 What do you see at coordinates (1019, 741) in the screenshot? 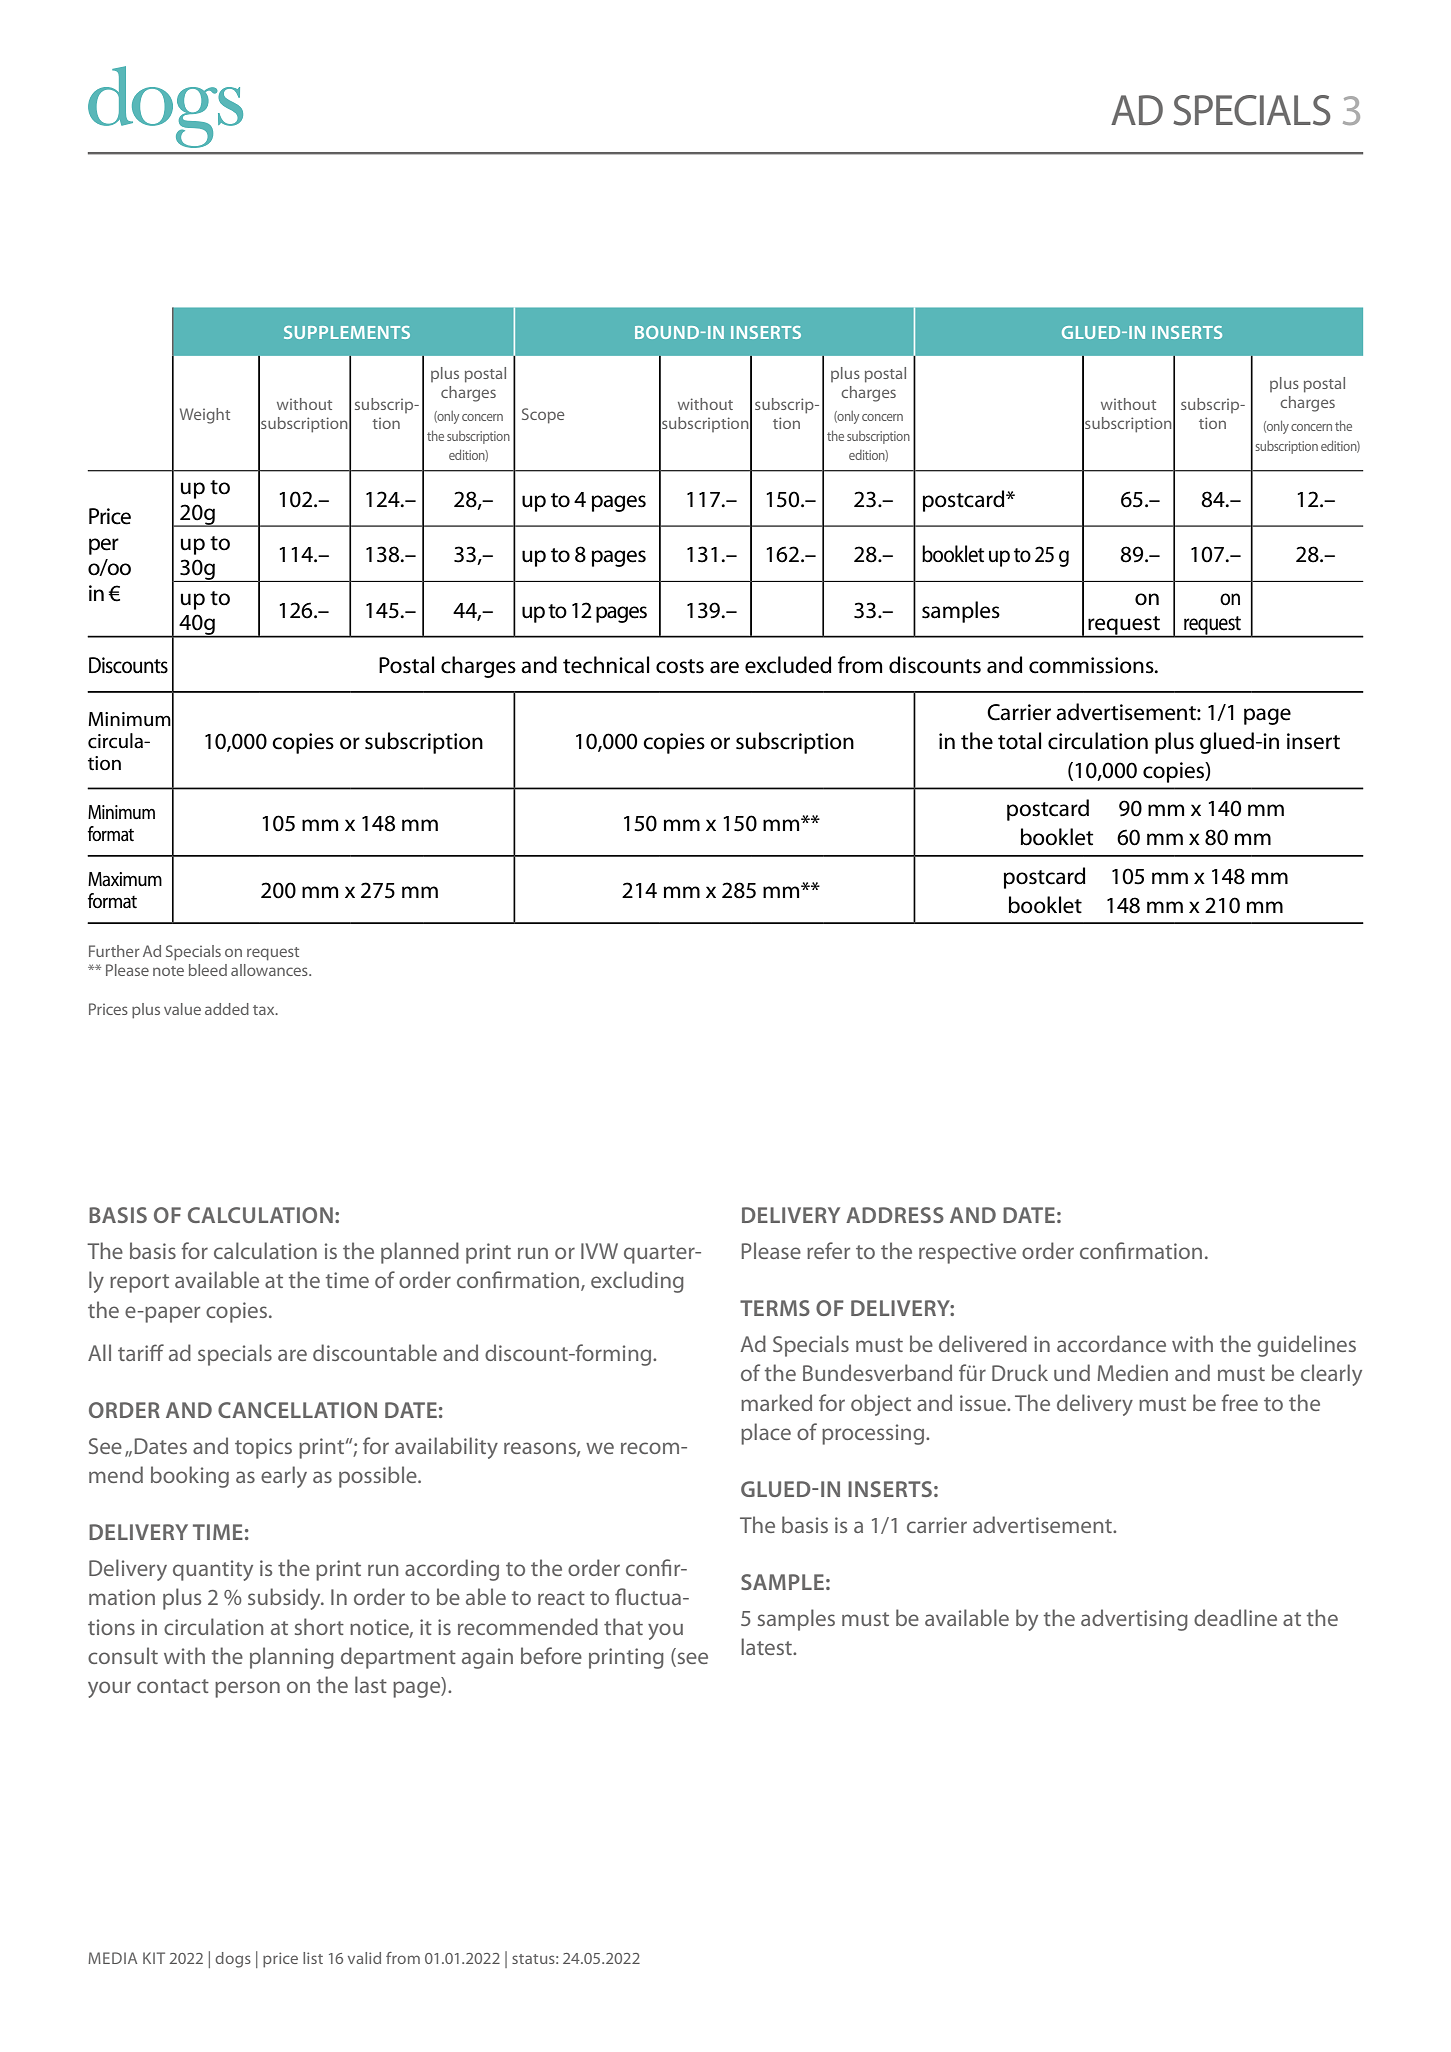
I see `total` at bounding box center [1019, 741].
